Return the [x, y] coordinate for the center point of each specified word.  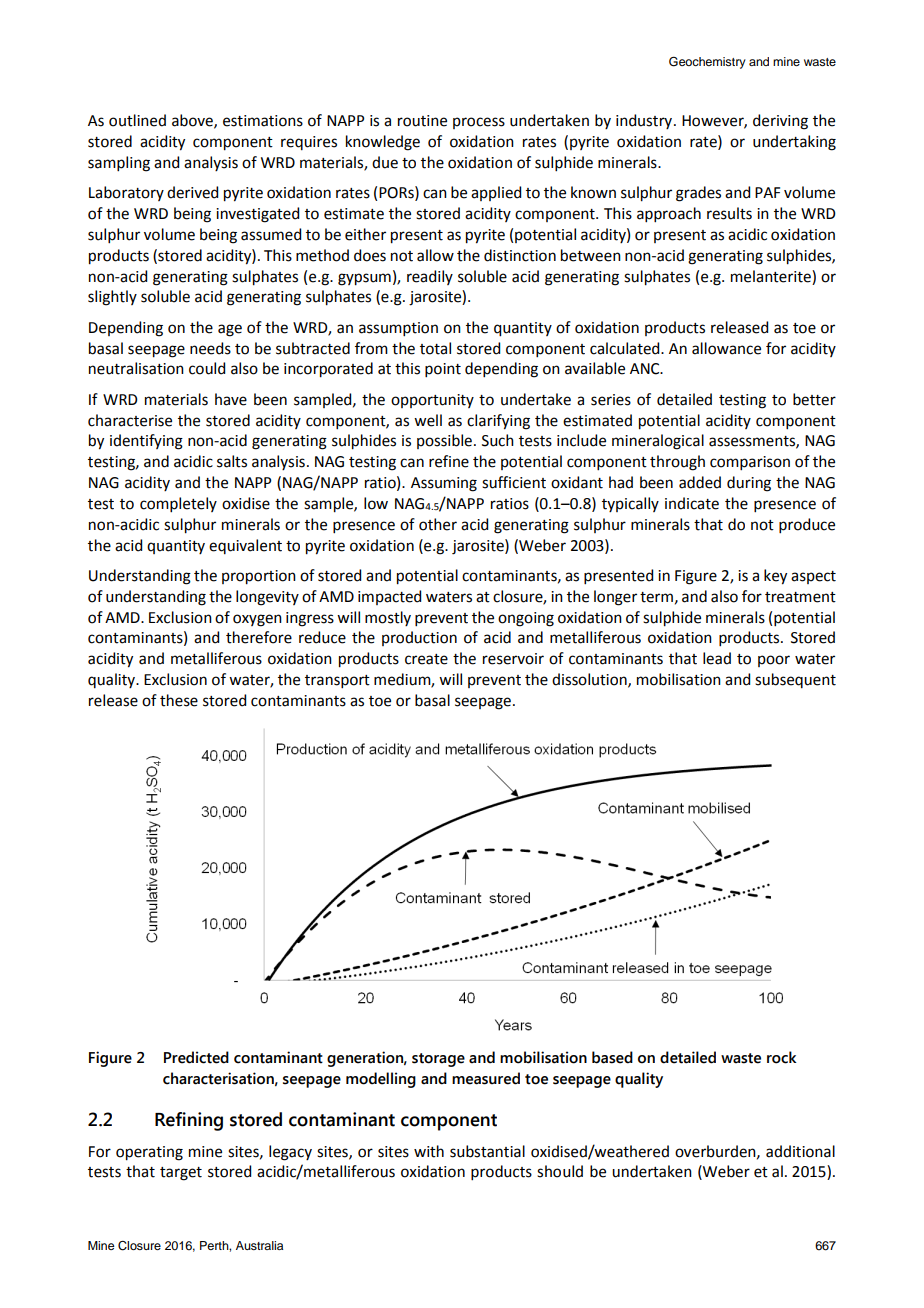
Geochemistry [707, 63]
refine [449, 461]
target [181, 1174]
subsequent [795, 680]
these [179, 700]
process [479, 123]
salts [232, 461]
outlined [137, 120]
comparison [750, 463]
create [426, 659]
